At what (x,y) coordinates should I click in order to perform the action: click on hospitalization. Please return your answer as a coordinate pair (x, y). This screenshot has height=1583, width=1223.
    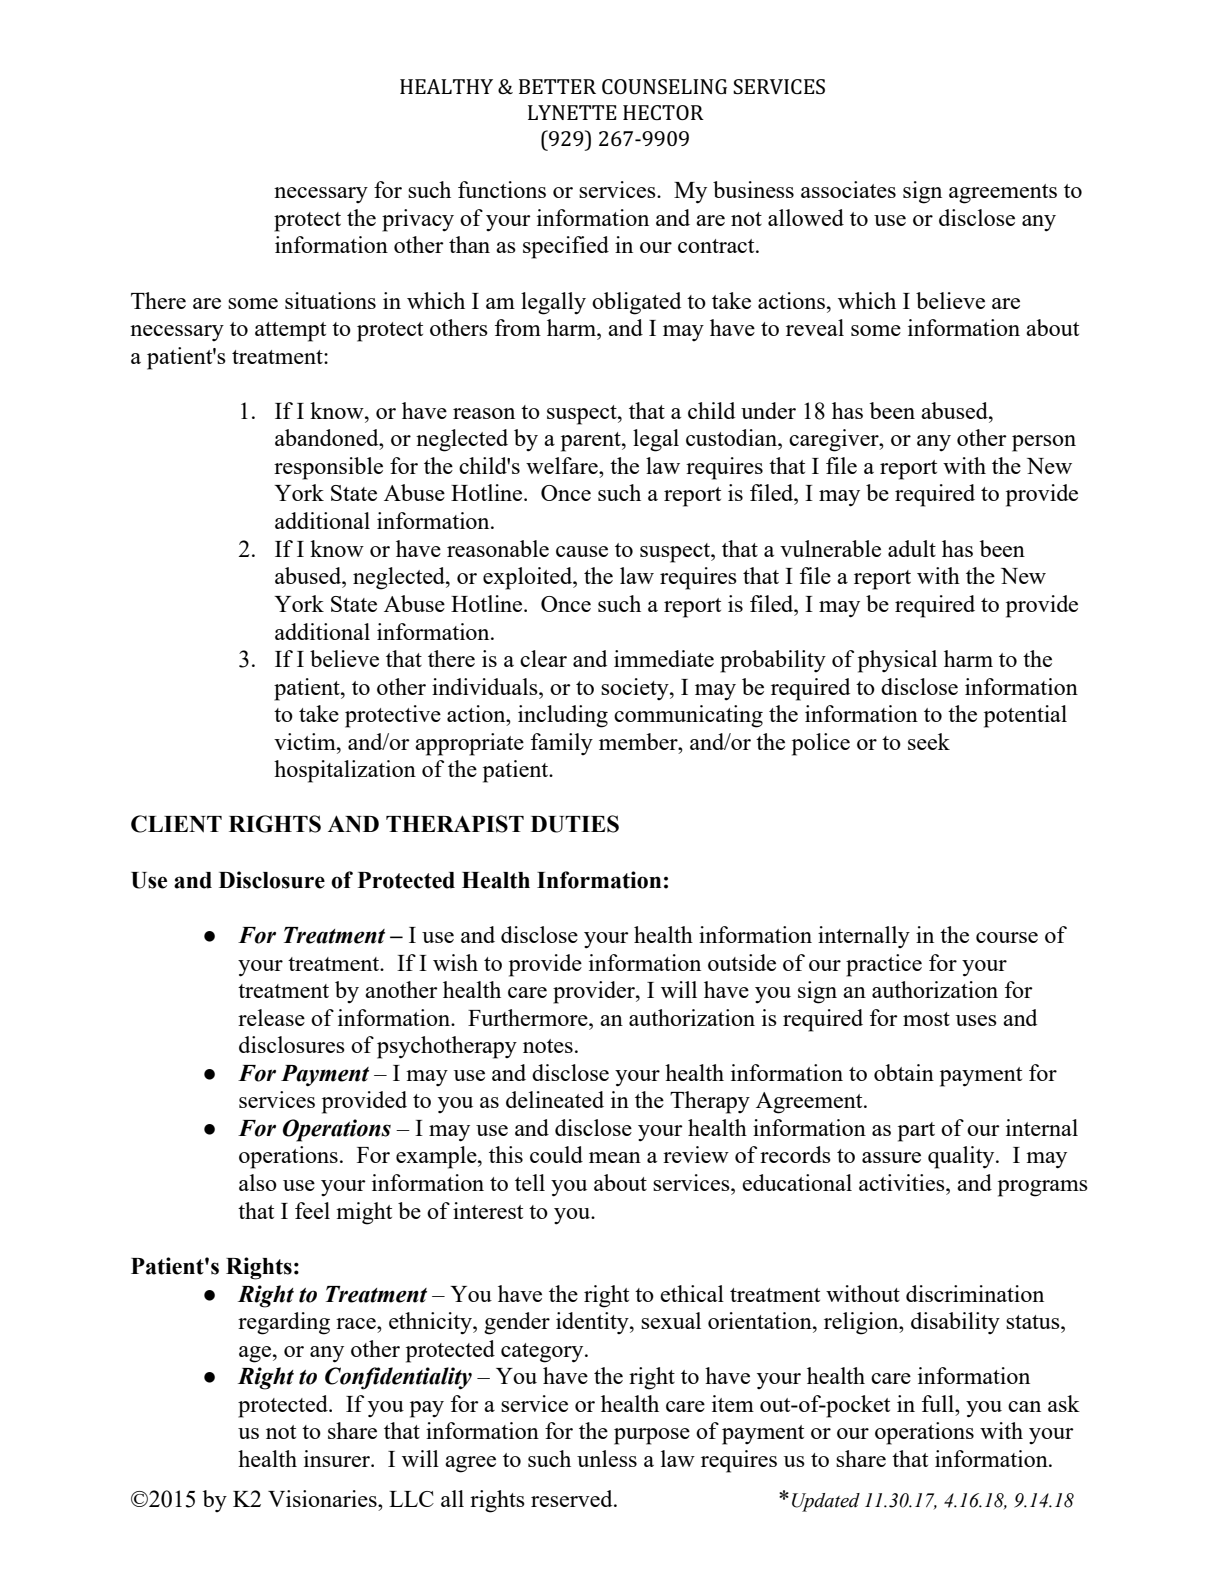
    Looking at the image, I should click on (345, 771).
